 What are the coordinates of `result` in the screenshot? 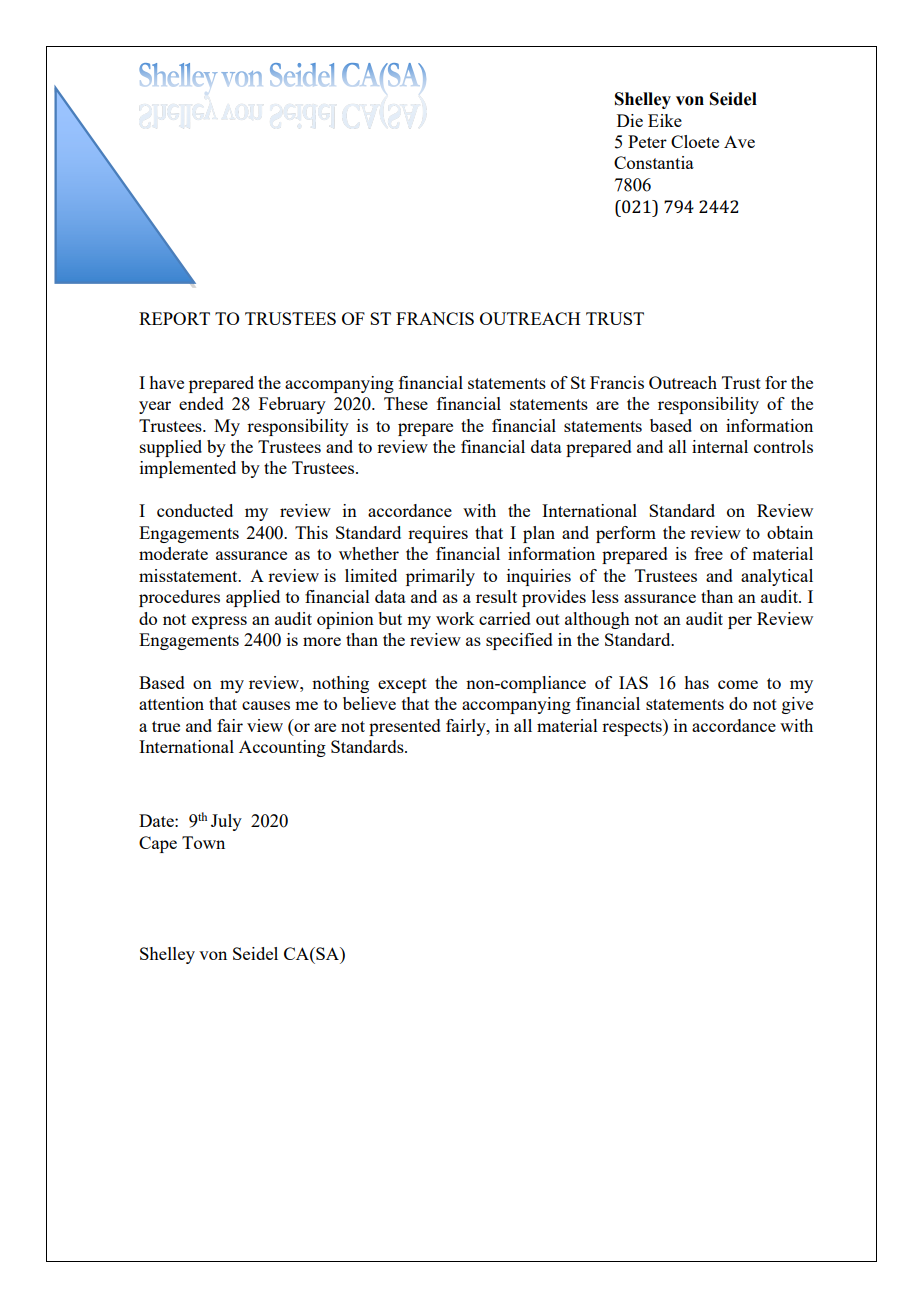 It's located at (496, 596).
